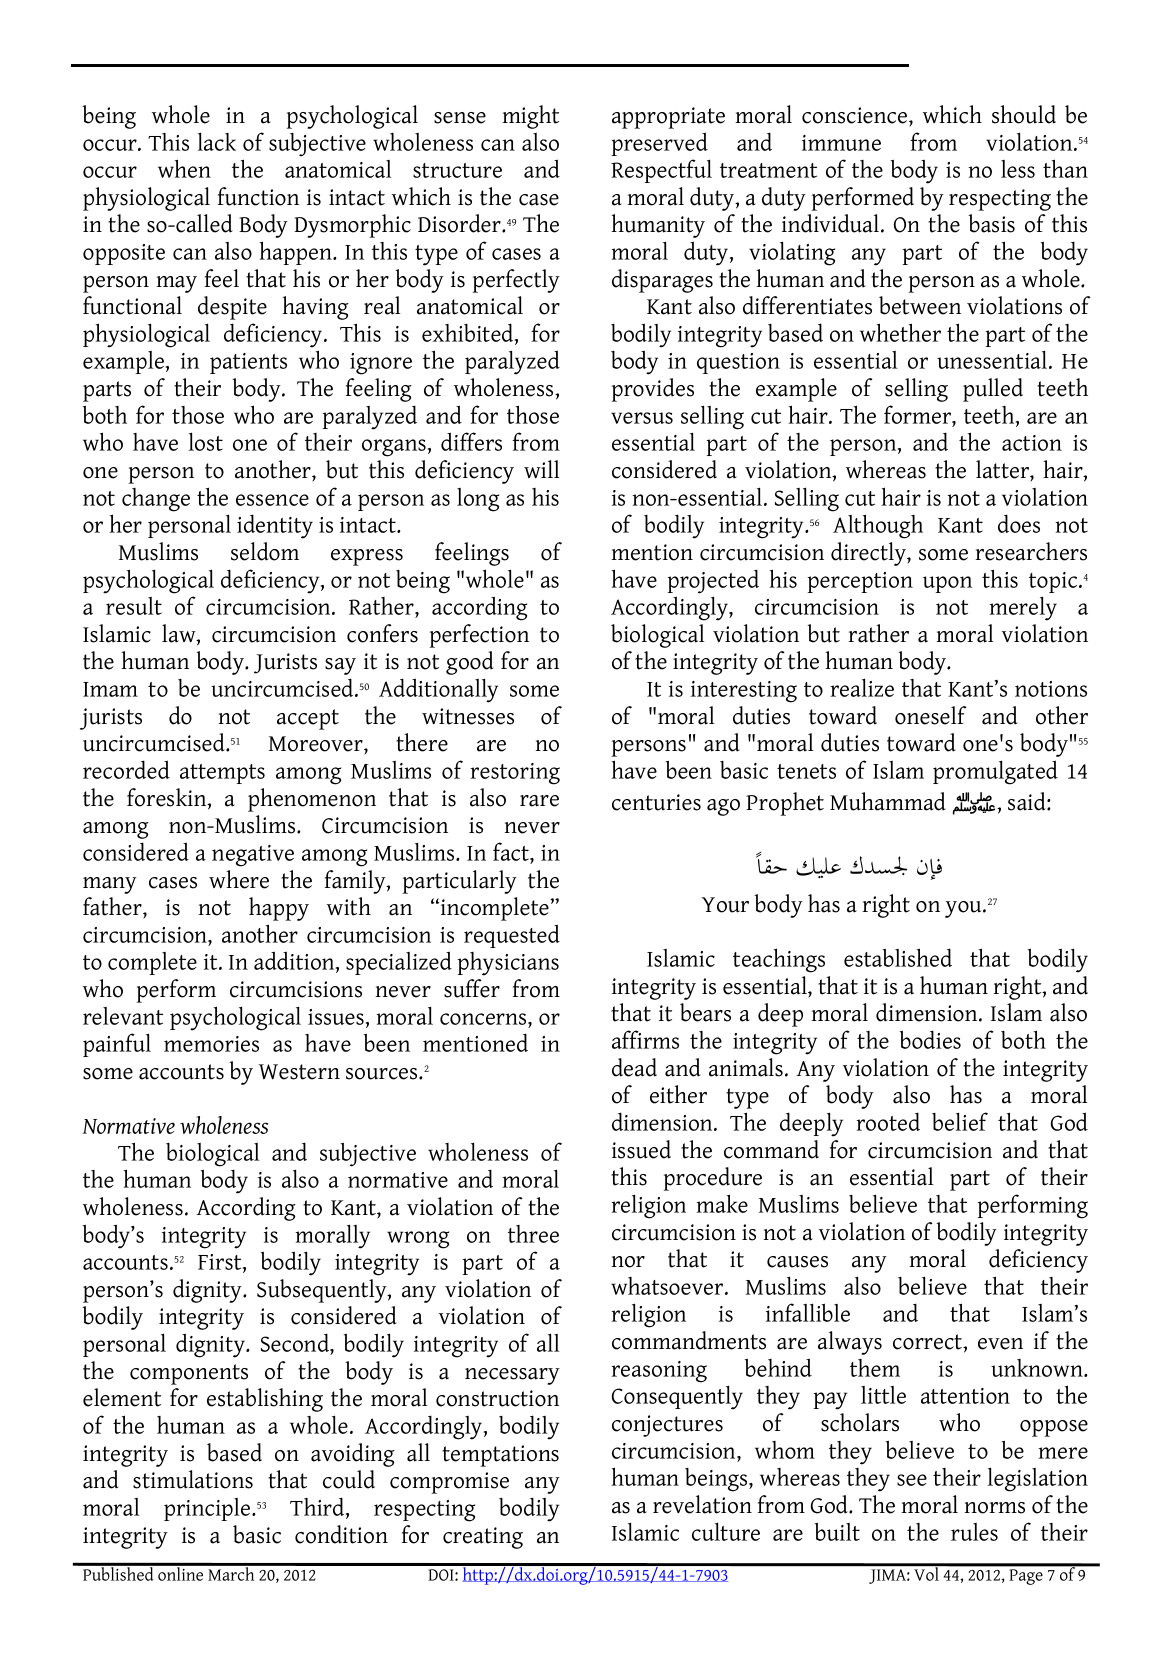  Describe the element at coordinates (193, 1479) in the image. I see `stimulations` at that location.
